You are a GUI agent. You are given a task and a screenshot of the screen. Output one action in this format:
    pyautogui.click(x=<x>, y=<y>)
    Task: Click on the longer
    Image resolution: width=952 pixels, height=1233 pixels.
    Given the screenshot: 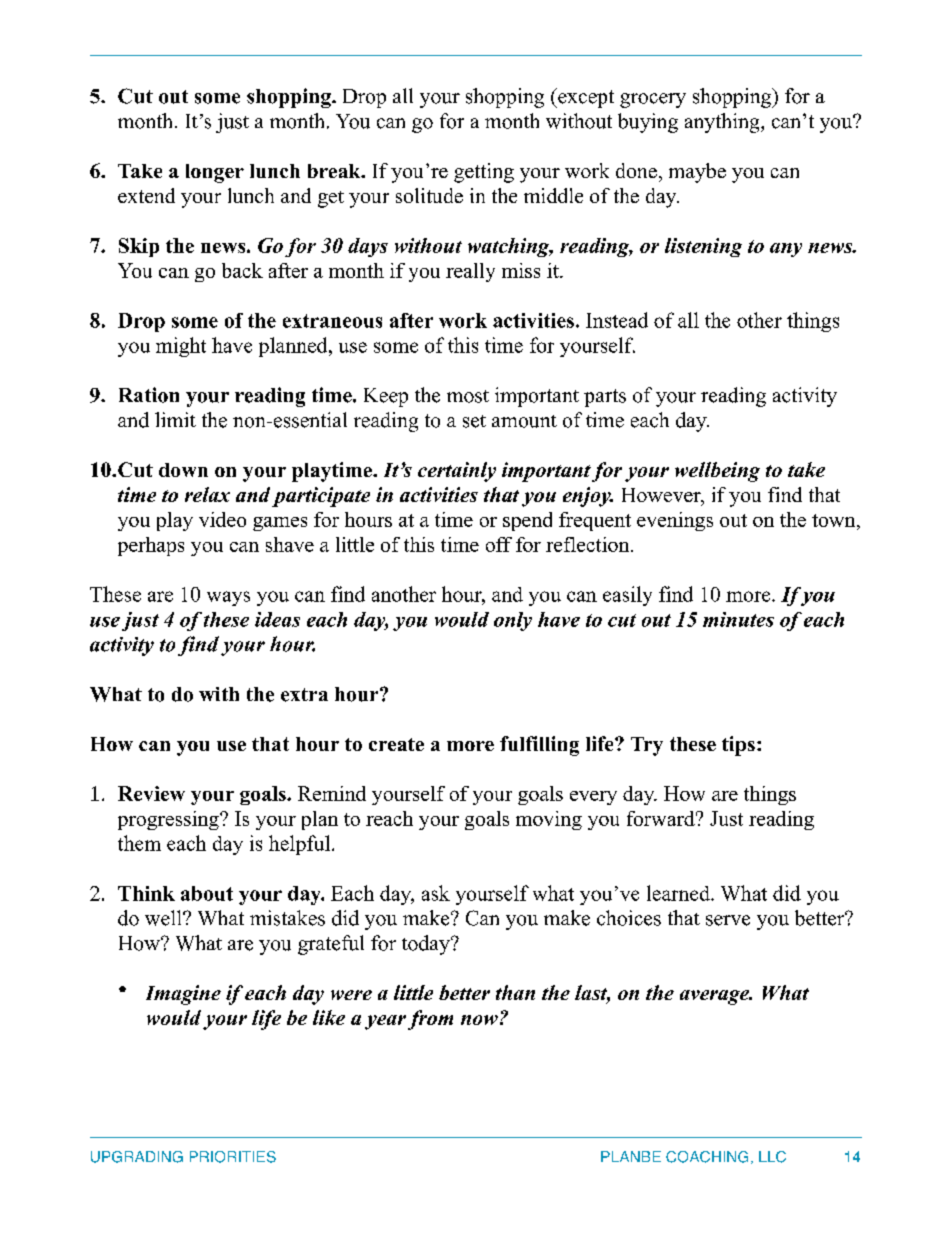 What is the action you would take?
    pyautogui.click(x=215, y=173)
